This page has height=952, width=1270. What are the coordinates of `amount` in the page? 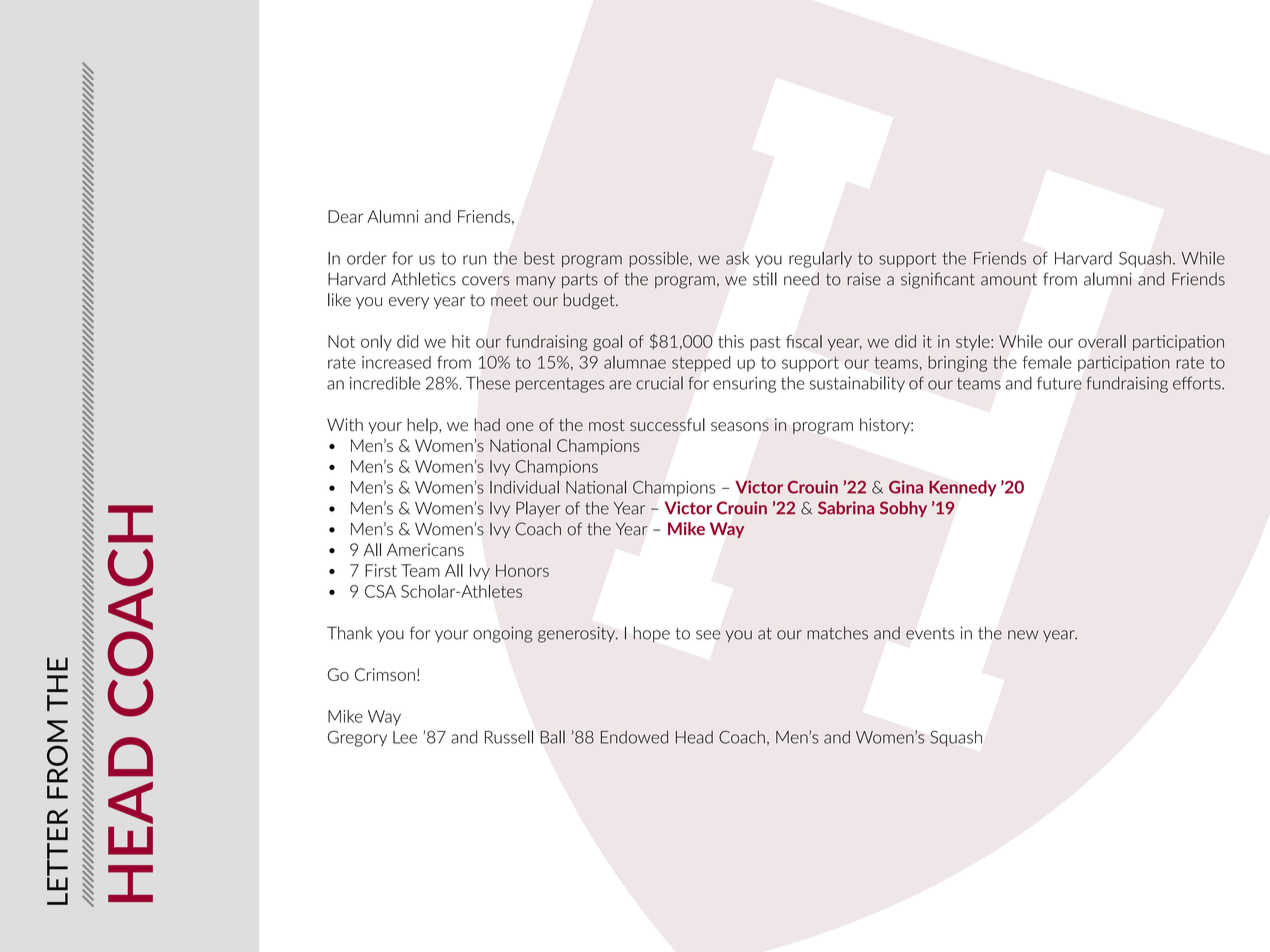 It's located at (1009, 280).
